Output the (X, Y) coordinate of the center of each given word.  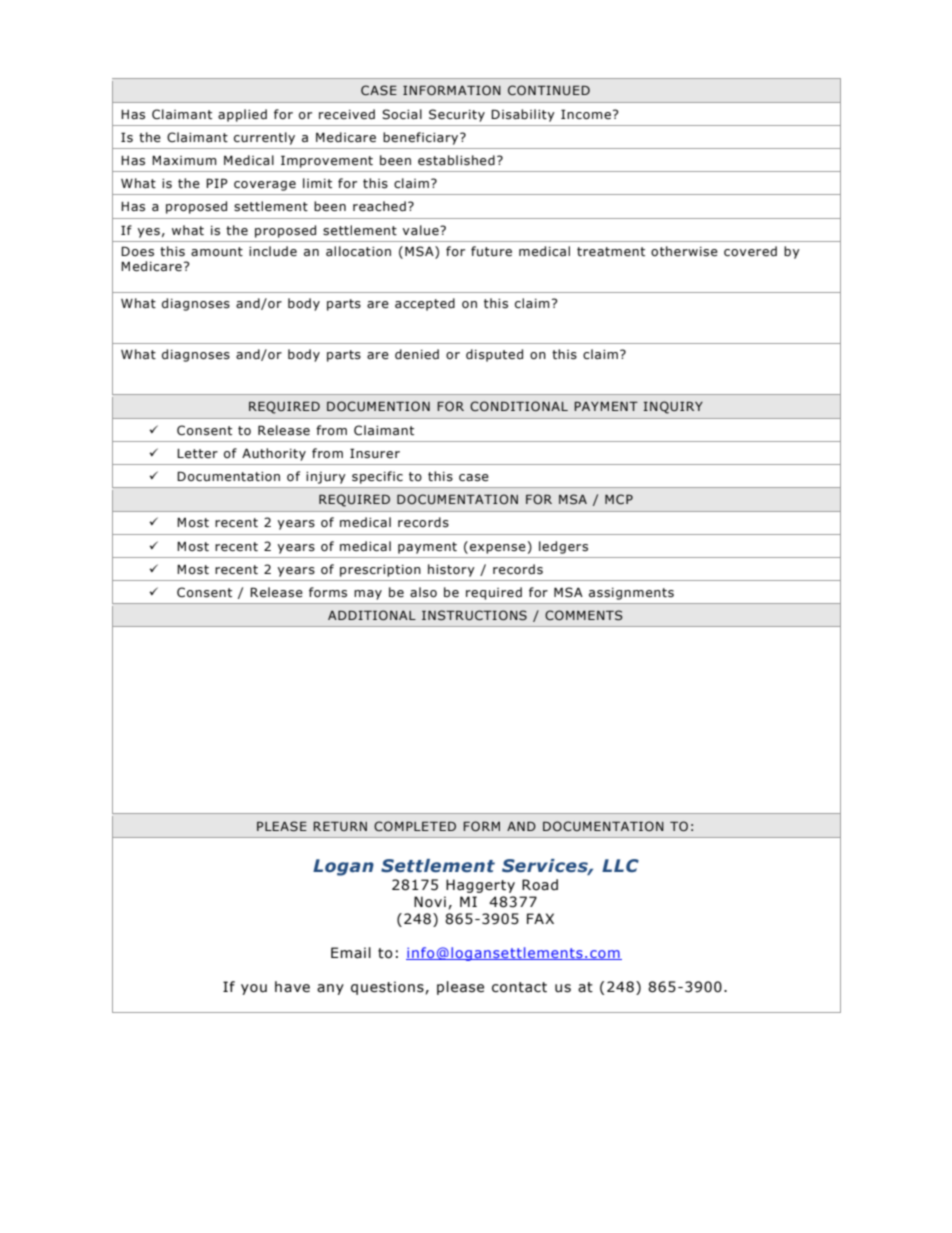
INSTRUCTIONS (474, 615)
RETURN (340, 826)
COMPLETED (415, 826)
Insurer (375, 453)
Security (457, 115)
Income (586, 114)
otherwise (684, 251)
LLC (620, 866)
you (254, 989)
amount (217, 251)
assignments (631, 594)
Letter (197, 454)
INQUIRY (673, 407)
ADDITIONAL (372, 615)
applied (242, 115)
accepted (425, 304)
